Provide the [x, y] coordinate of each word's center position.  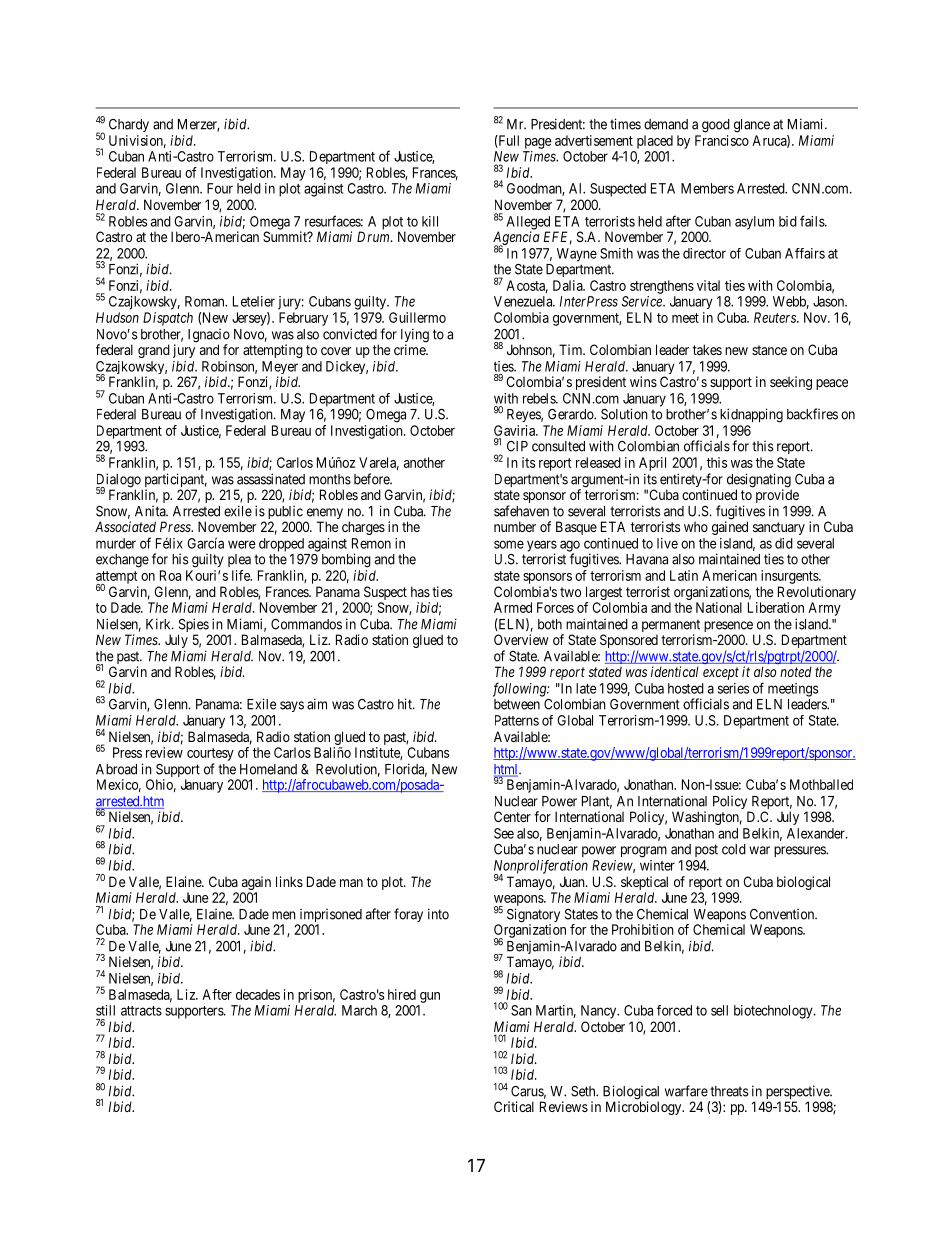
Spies [194, 626]
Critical [514, 1106]
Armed [513, 607]
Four [220, 188]
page [538, 143]
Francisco [722, 140]
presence [729, 628]
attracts [141, 1011]
